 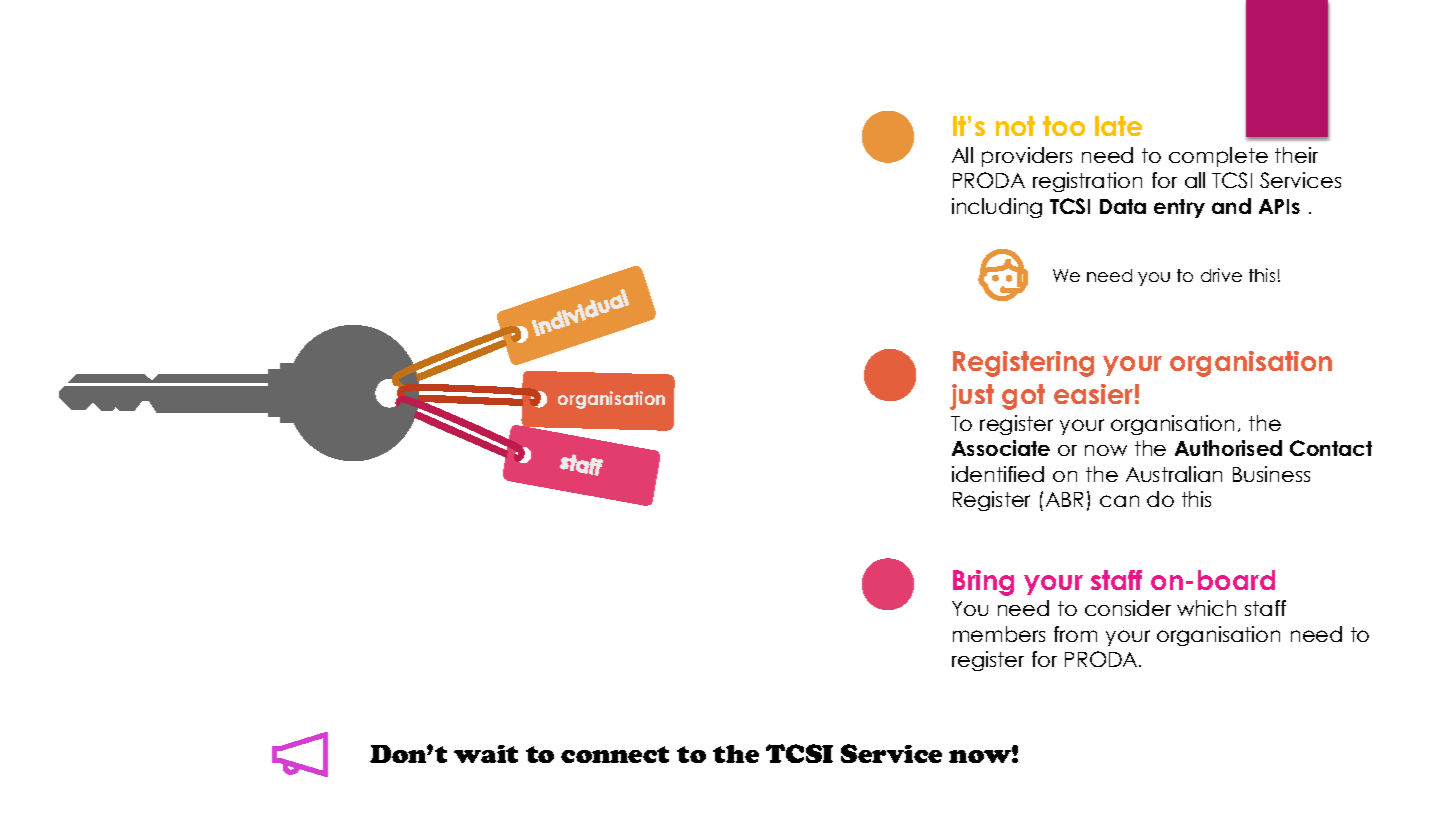 I want to click on Bring, so click(x=983, y=583).
